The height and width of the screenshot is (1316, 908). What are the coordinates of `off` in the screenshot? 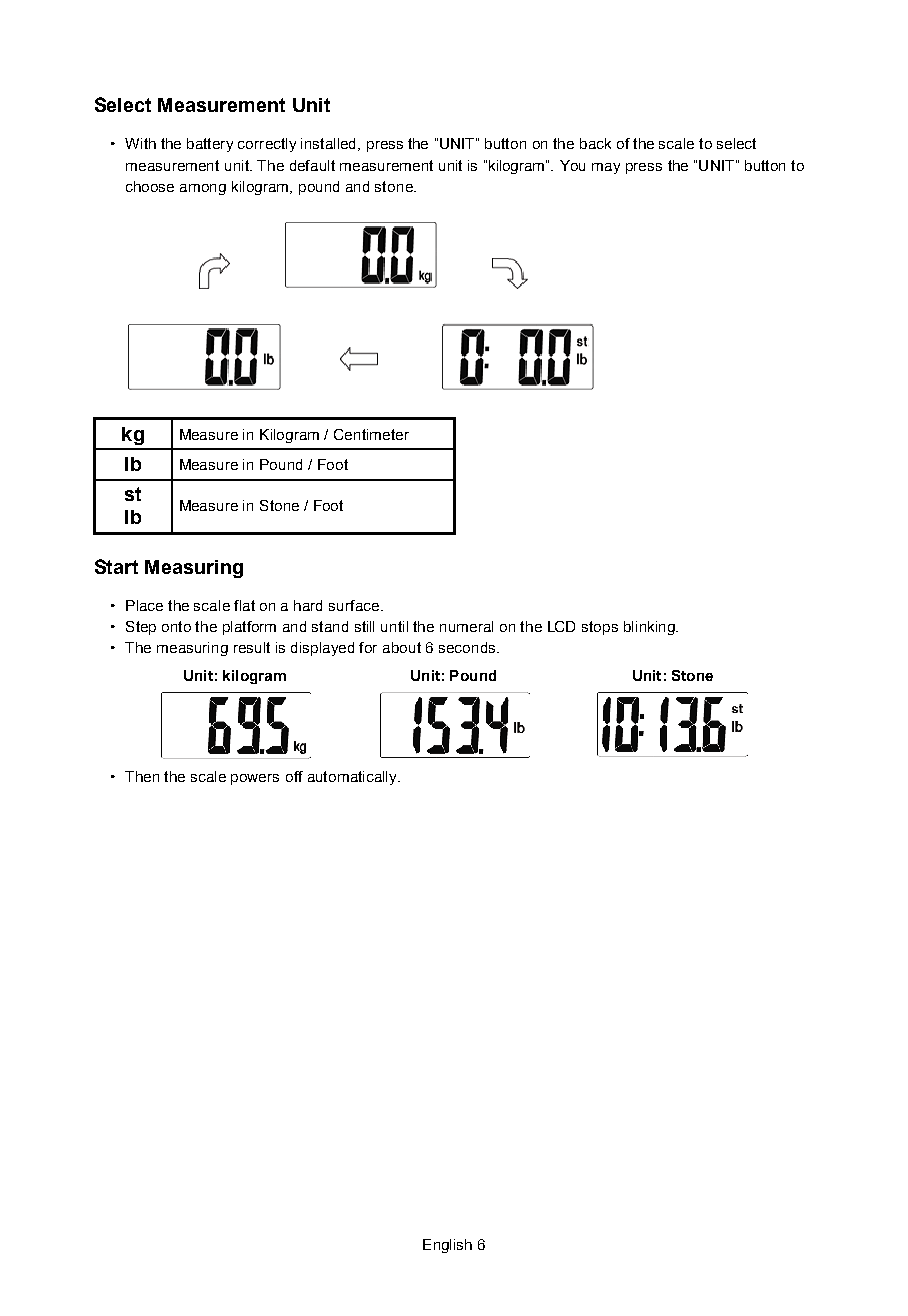 It's located at (294, 776).
